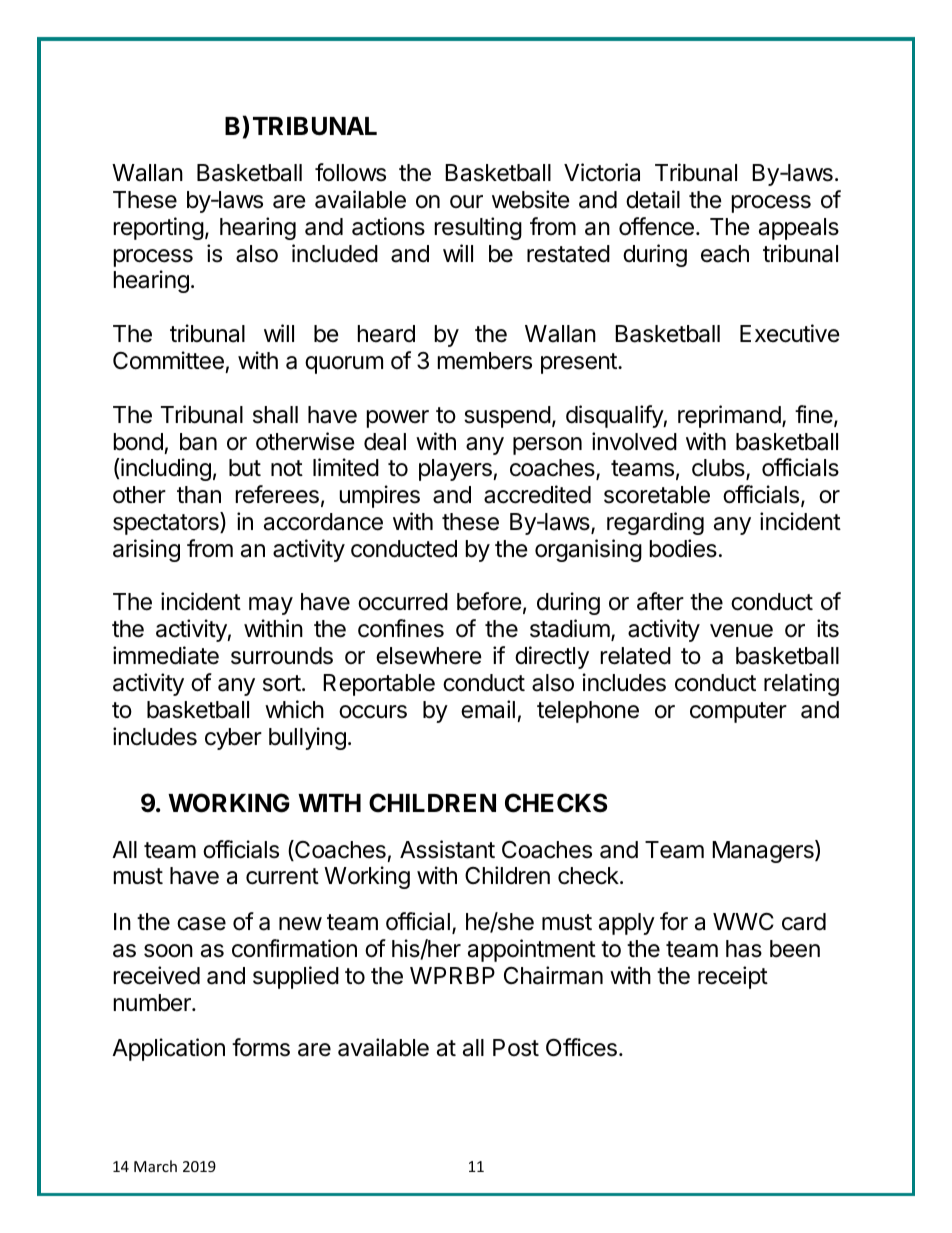  I want to click on email, so click(488, 709).
